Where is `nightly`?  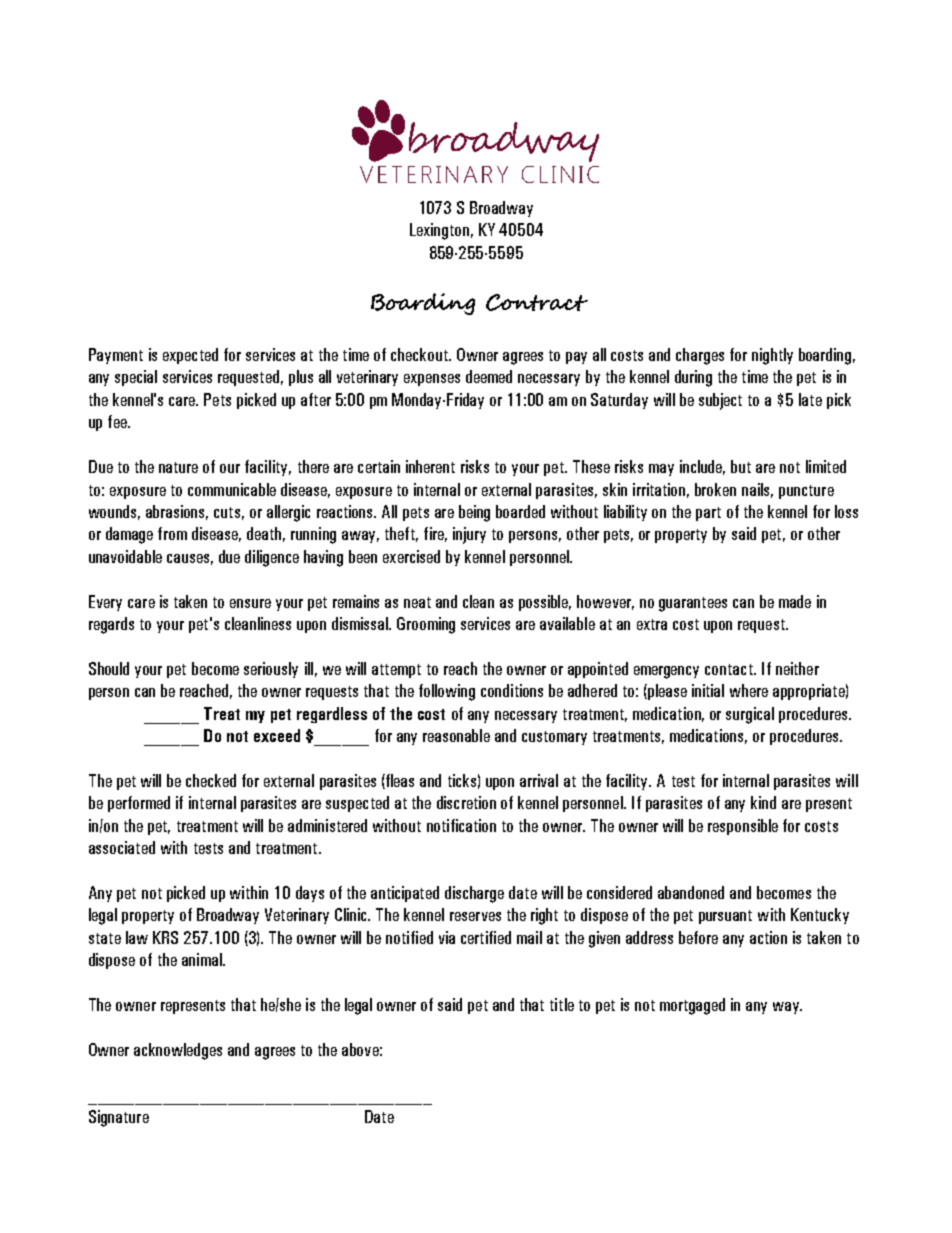
nightly is located at coordinates (772, 356).
